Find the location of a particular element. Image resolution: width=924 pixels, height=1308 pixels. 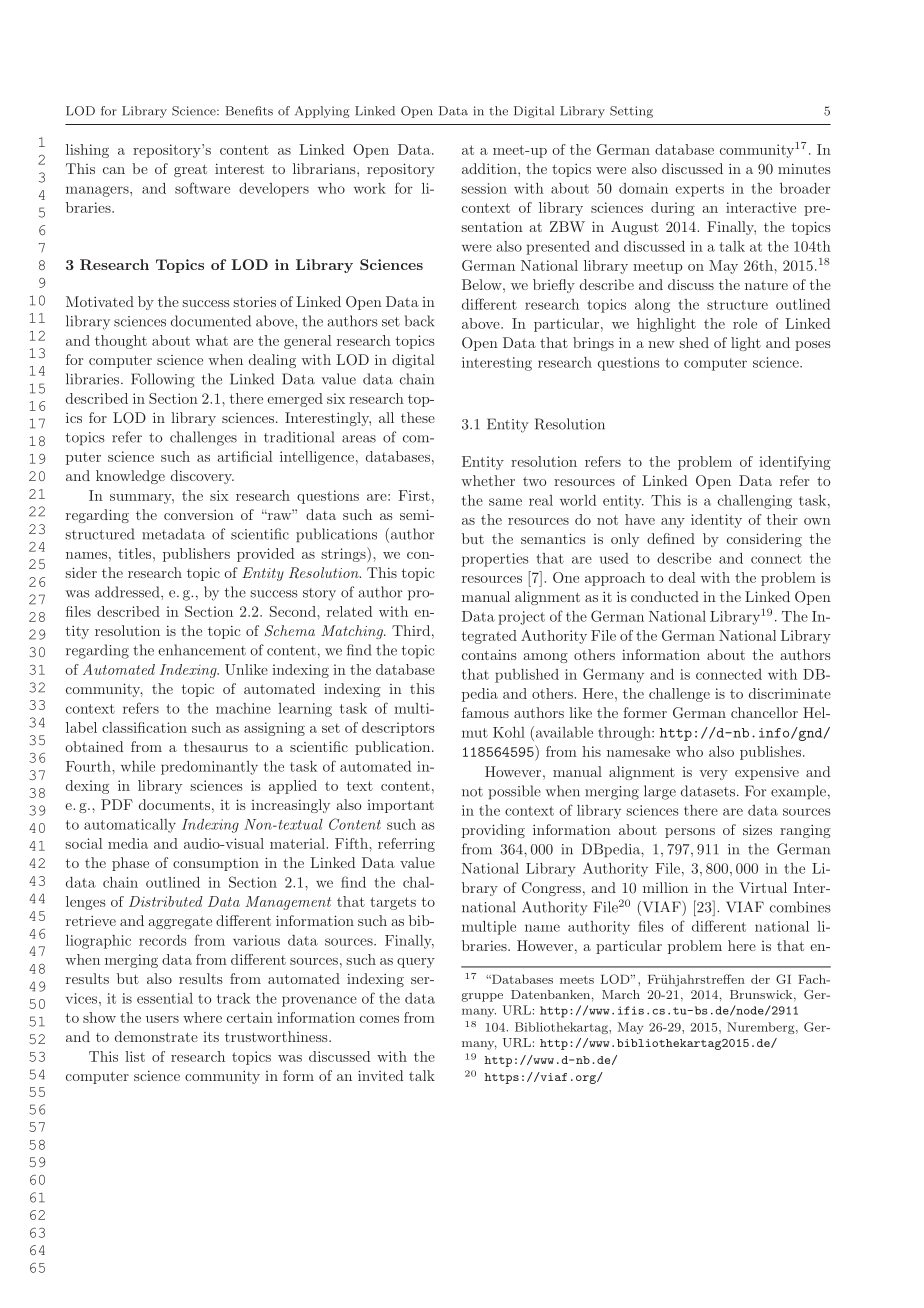

addition is located at coordinates (490, 168).
